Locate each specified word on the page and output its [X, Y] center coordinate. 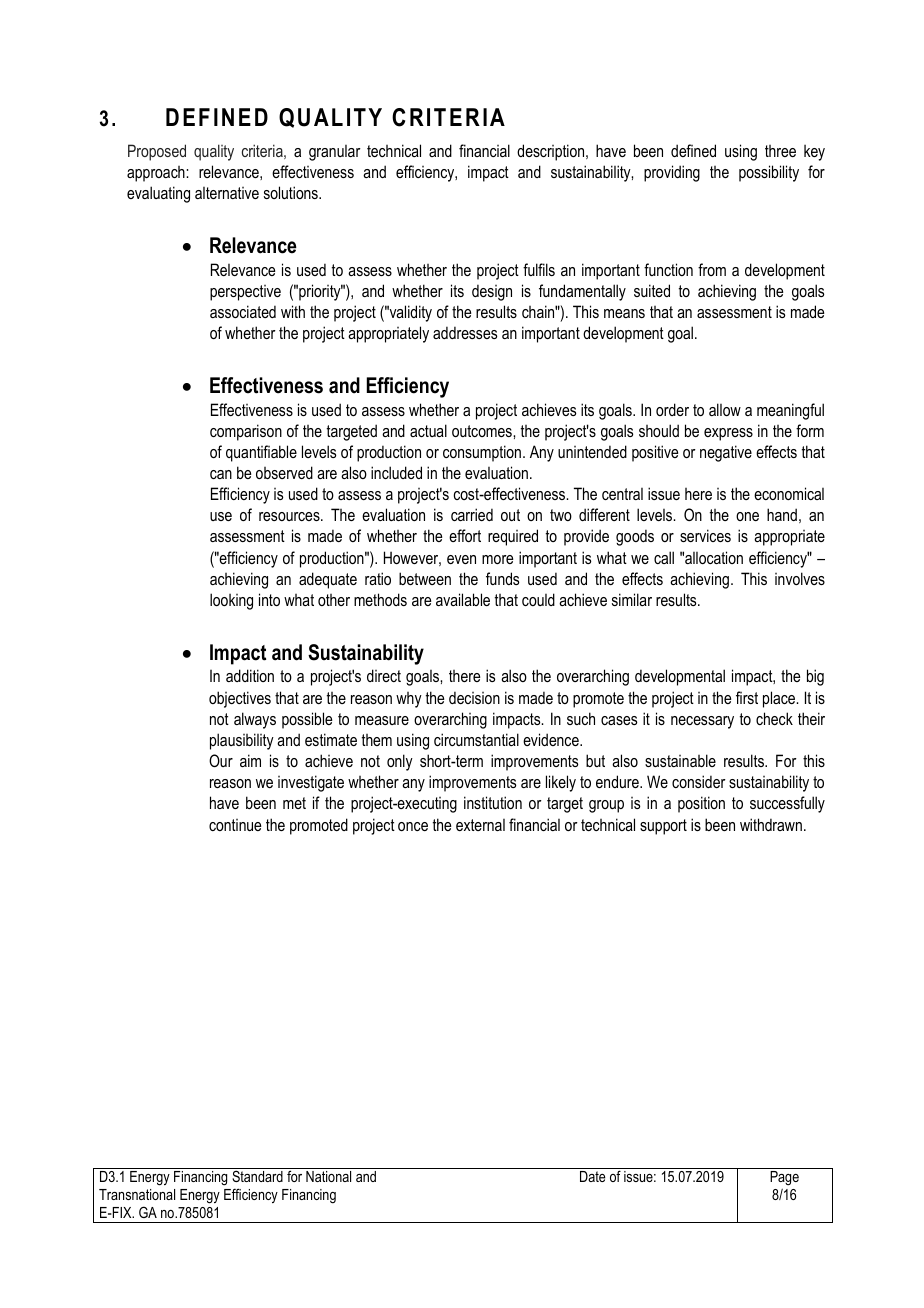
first [747, 697]
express [728, 434]
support [663, 827]
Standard [257, 1176]
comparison [246, 432]
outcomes [483, 431]
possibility [769, 173]
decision [474, 697]
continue [235, 825]
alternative [227, 193]
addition [250, 675]
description [552, 152]
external [480, 825]
